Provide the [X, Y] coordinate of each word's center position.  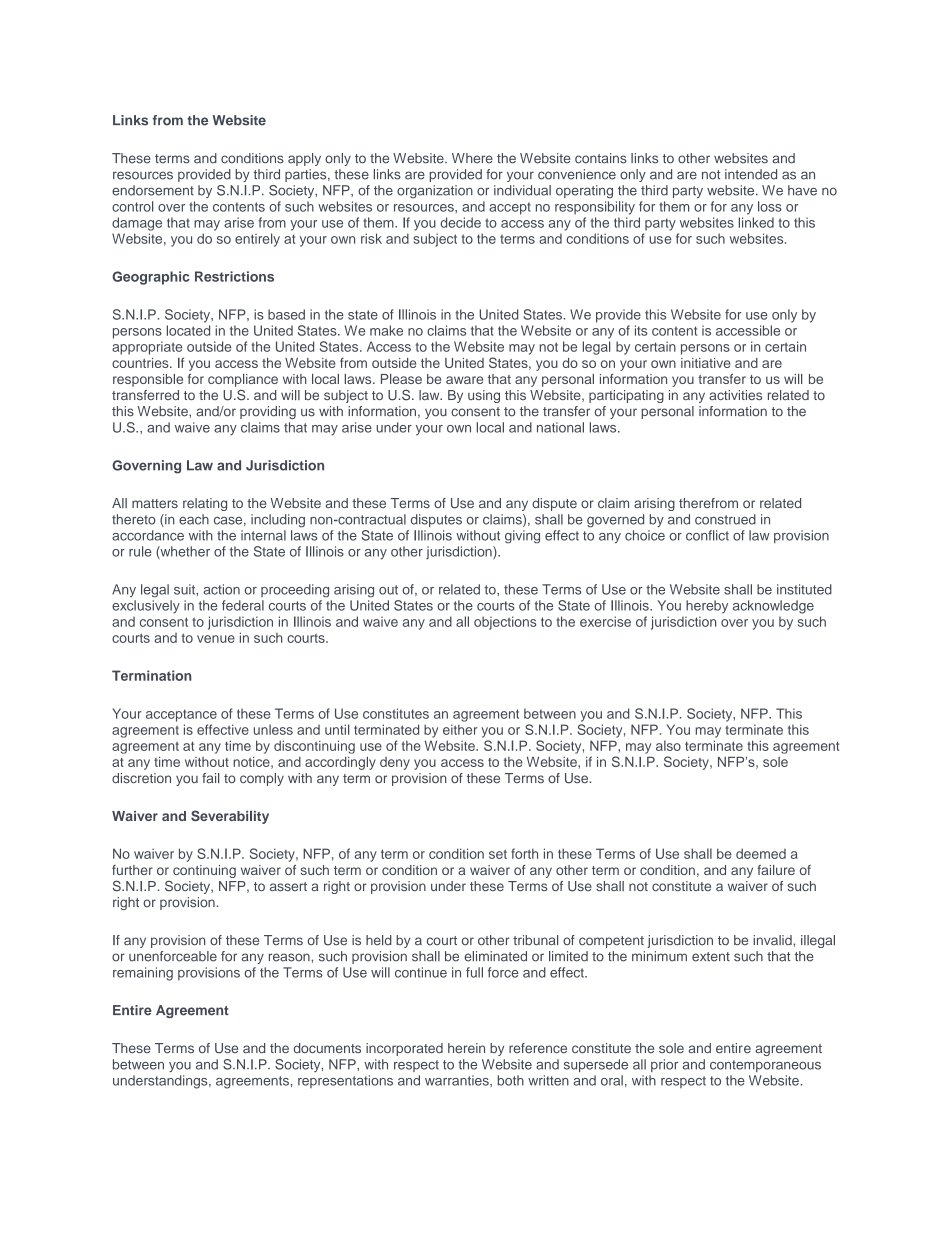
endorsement [153, 190]
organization [435, 191]
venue [216, 639]
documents [327, 1048]
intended [751, 174]
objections [505, 623]
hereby [707, 607]
